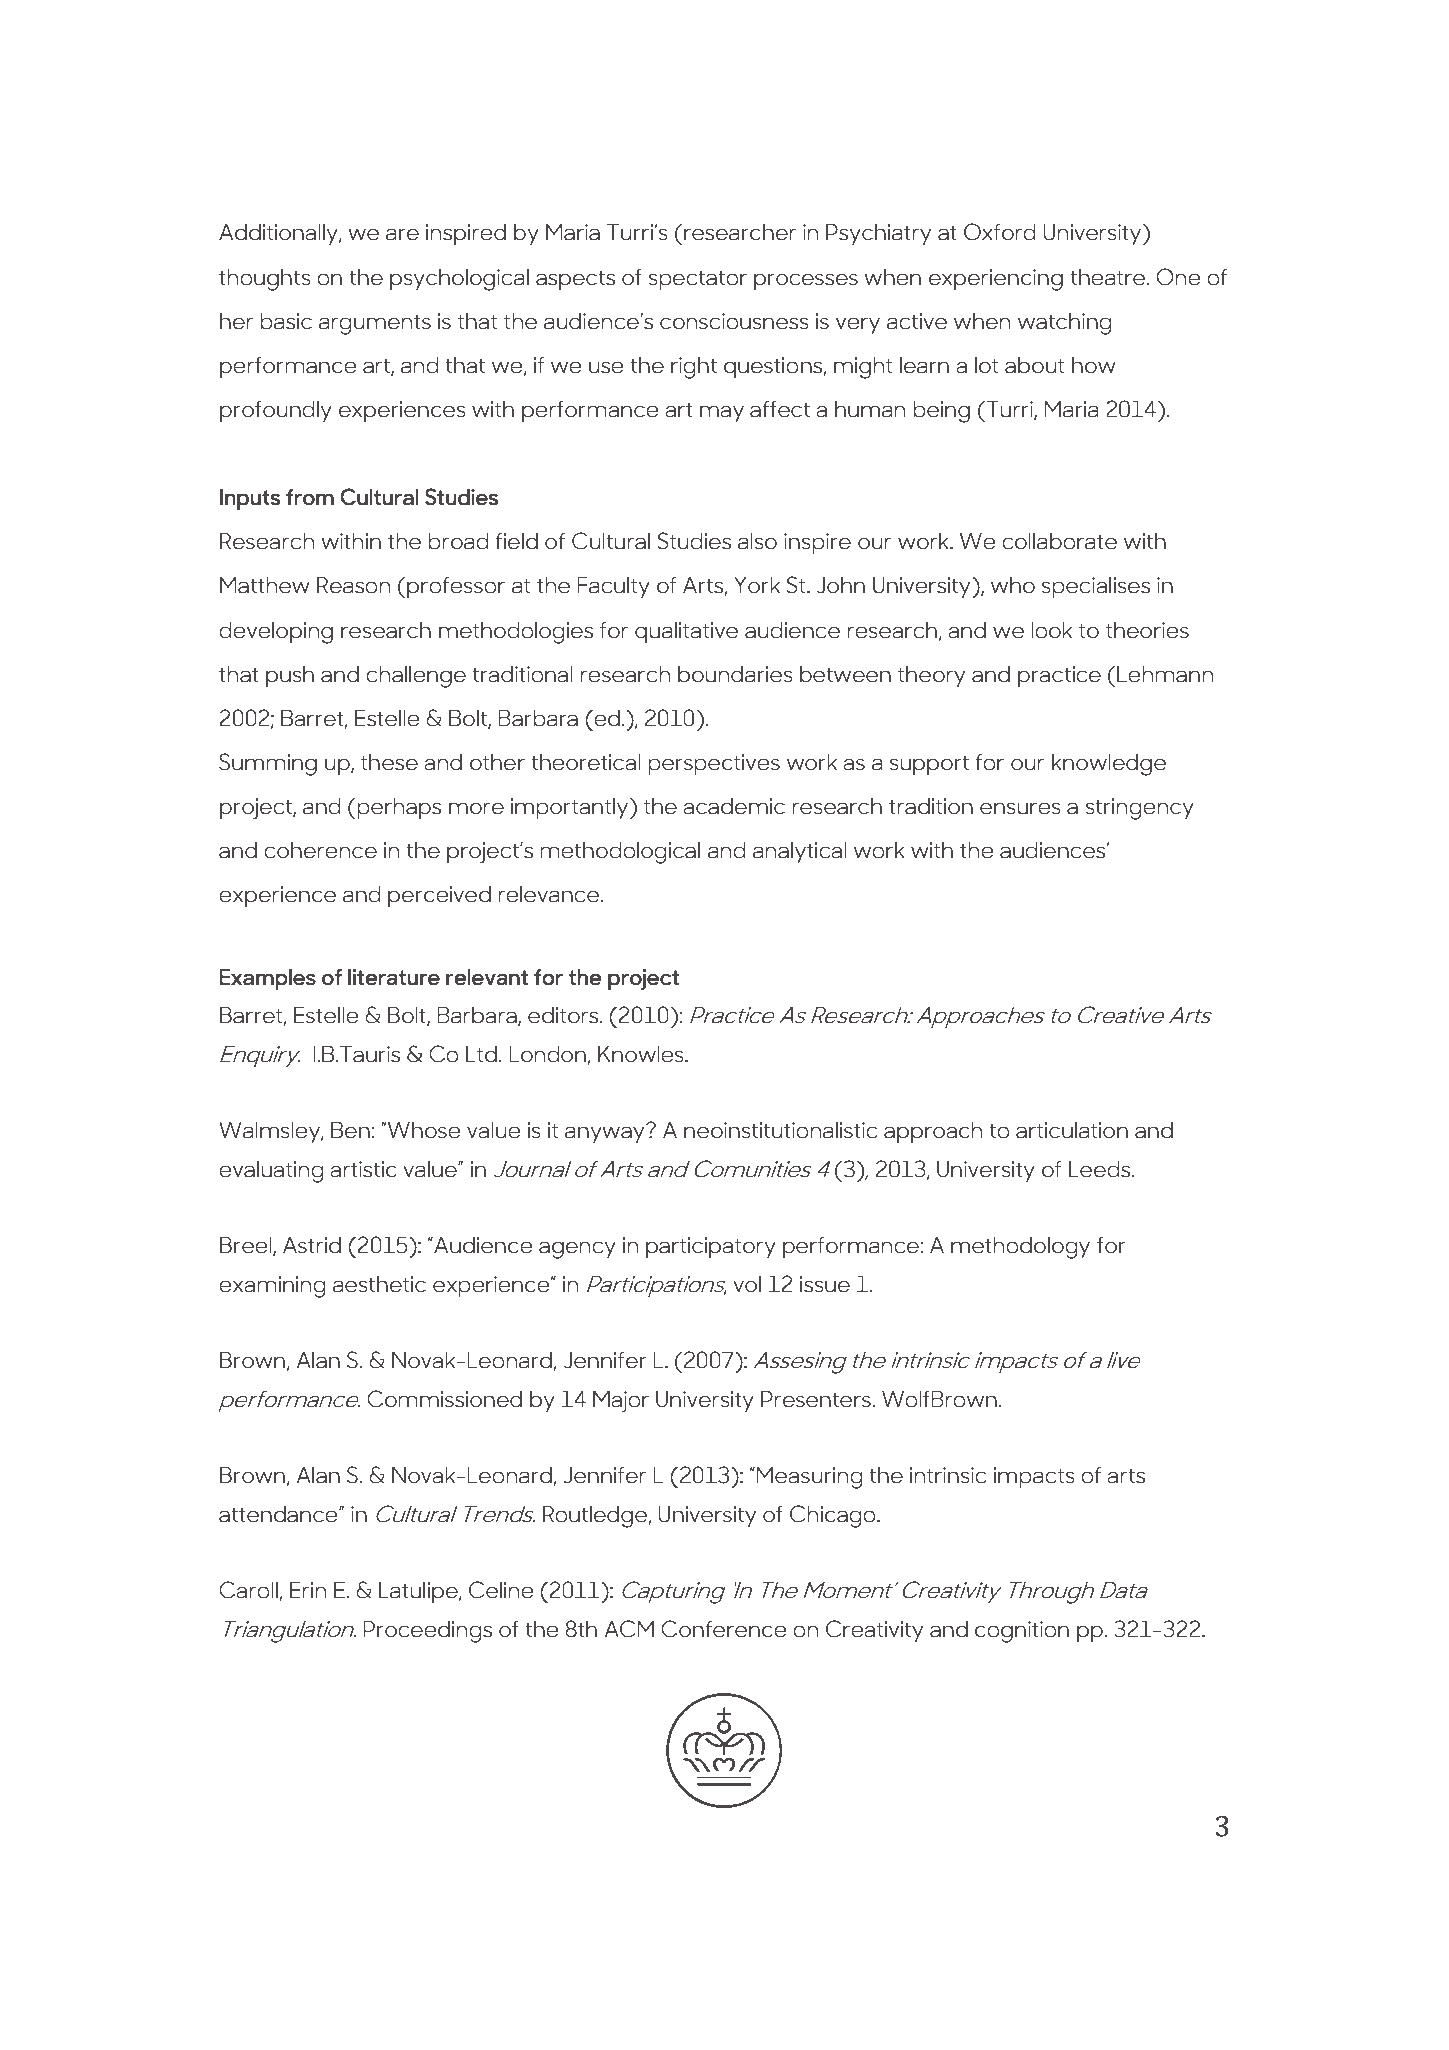 The height and width of the page is (2050, 1449). Describe the element at coordinates (1109, 277) in the page. I see `theatre` at that location.
